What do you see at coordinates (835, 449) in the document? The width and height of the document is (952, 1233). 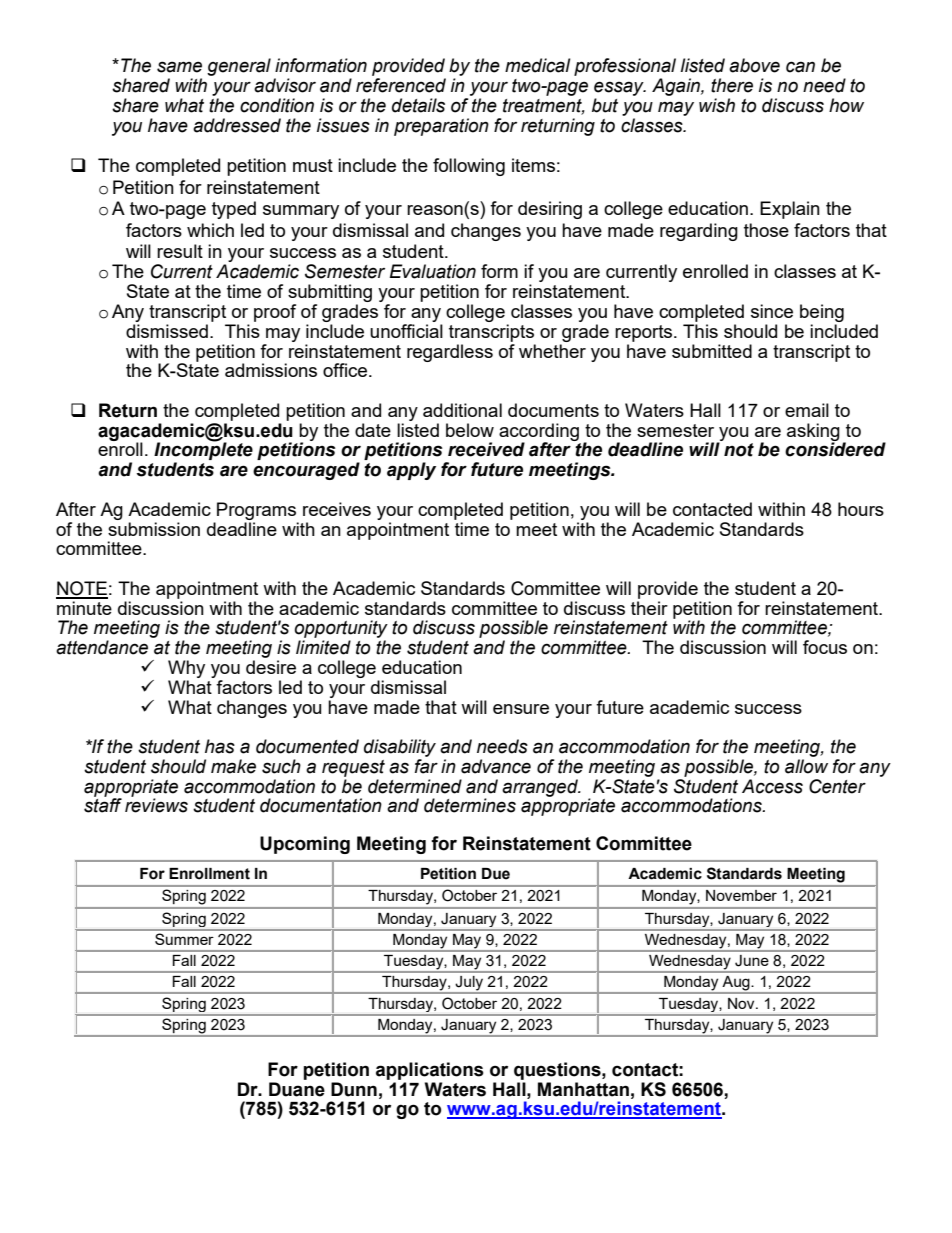 I see `considered` at bounding box center [835, 449].
